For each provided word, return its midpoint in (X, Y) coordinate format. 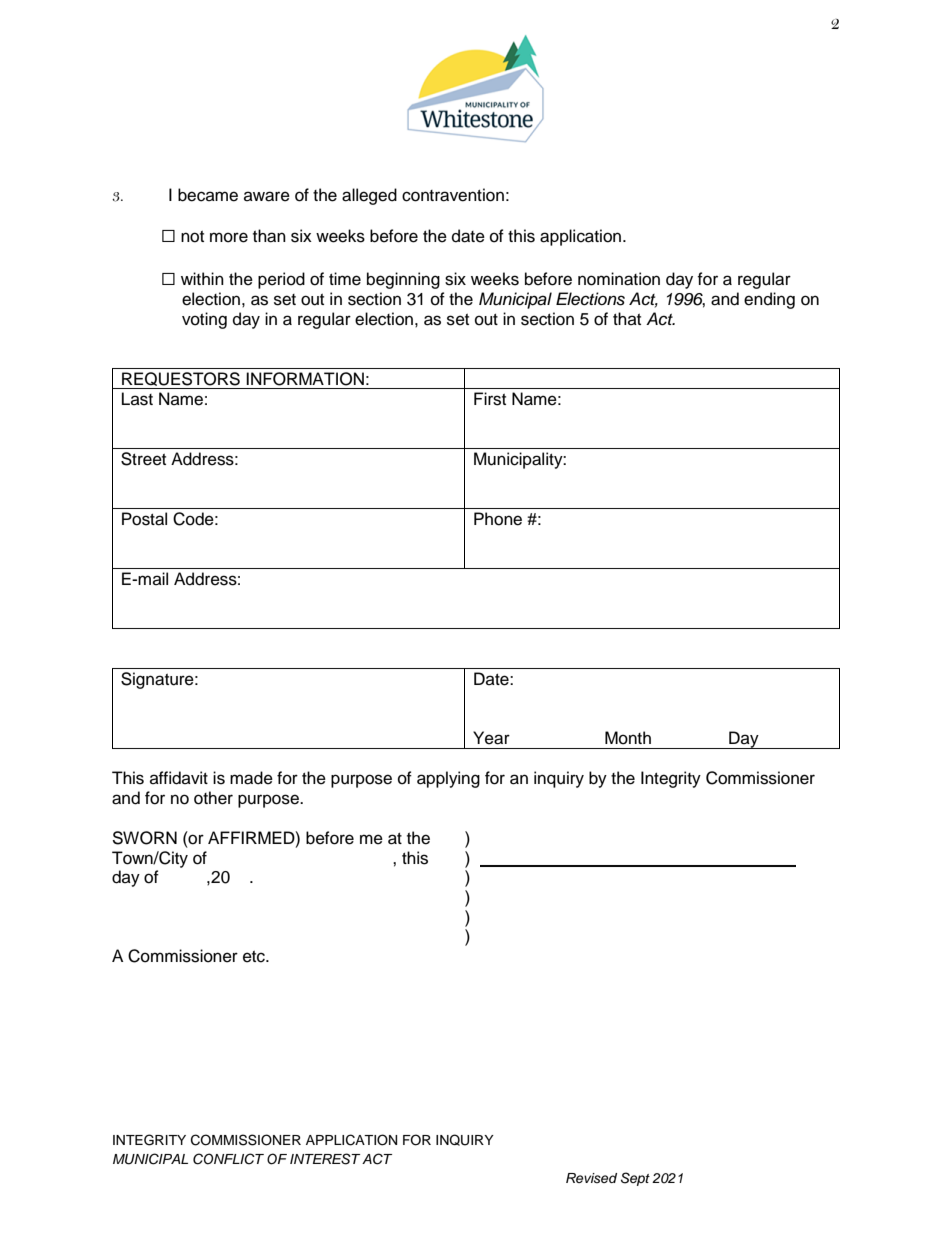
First (490, 399)
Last (137, 399)
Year (491, 738)
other (213, 798)
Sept (635, 1179)
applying (448, 779)
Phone (498, 519)
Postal (144, 519)
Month (628, 738)
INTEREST (325, 1159)
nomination (619, 279)
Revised (591, 1178)
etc (255, 957)
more (229, 237)
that (627, 318)
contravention (453, 195)
